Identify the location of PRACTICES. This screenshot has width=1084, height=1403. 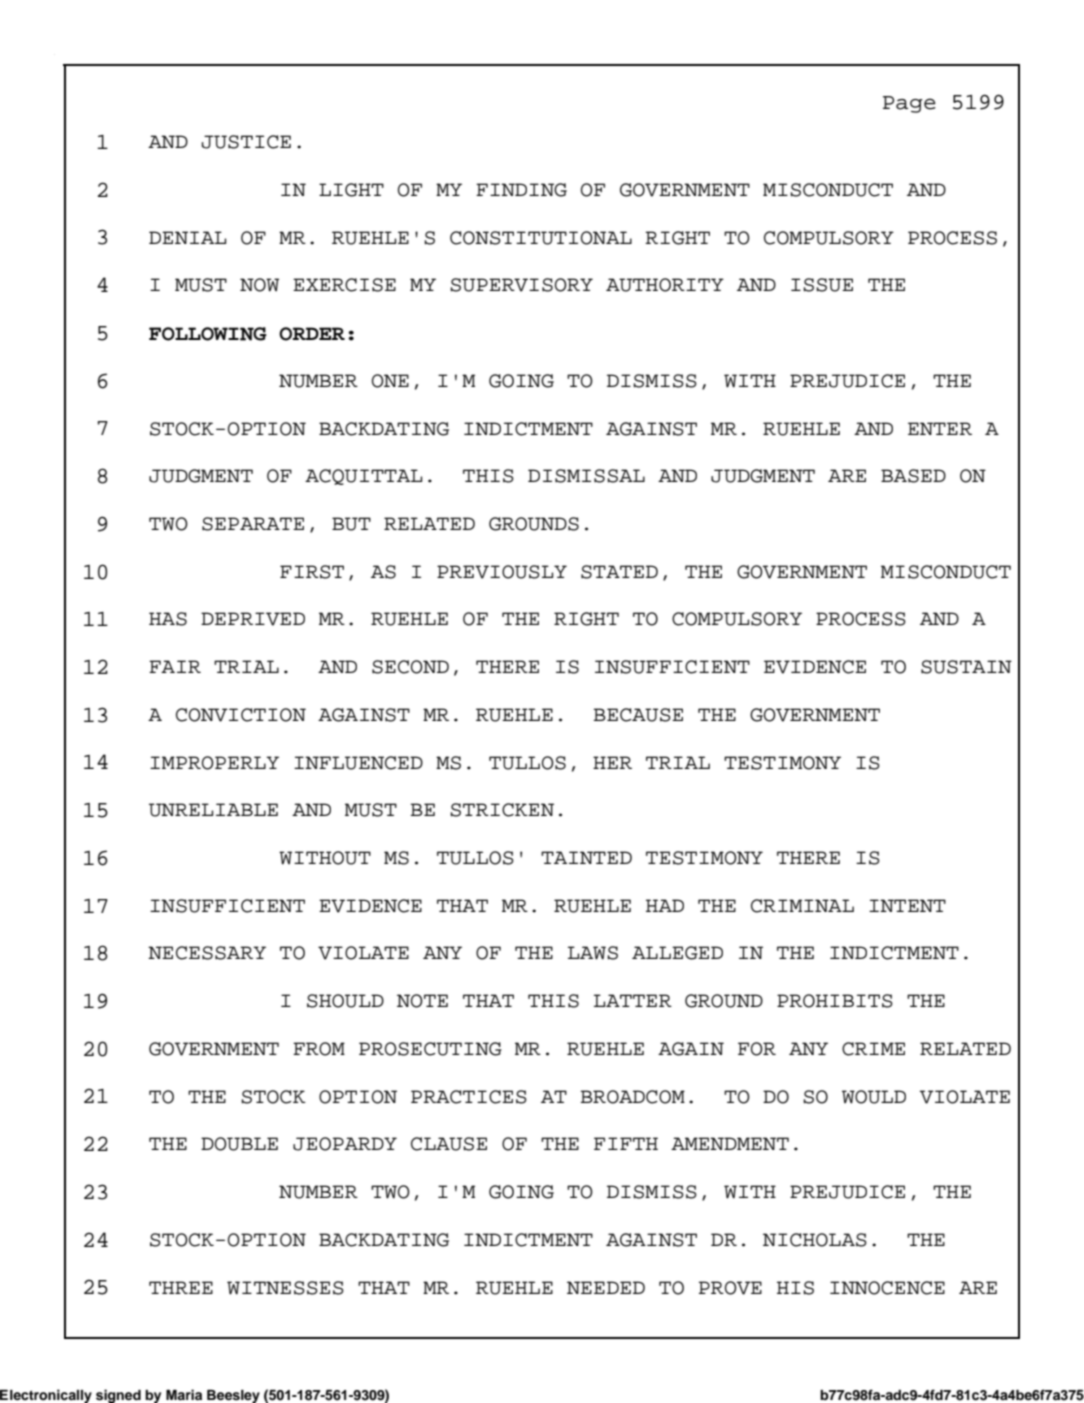
(469, 1097).
